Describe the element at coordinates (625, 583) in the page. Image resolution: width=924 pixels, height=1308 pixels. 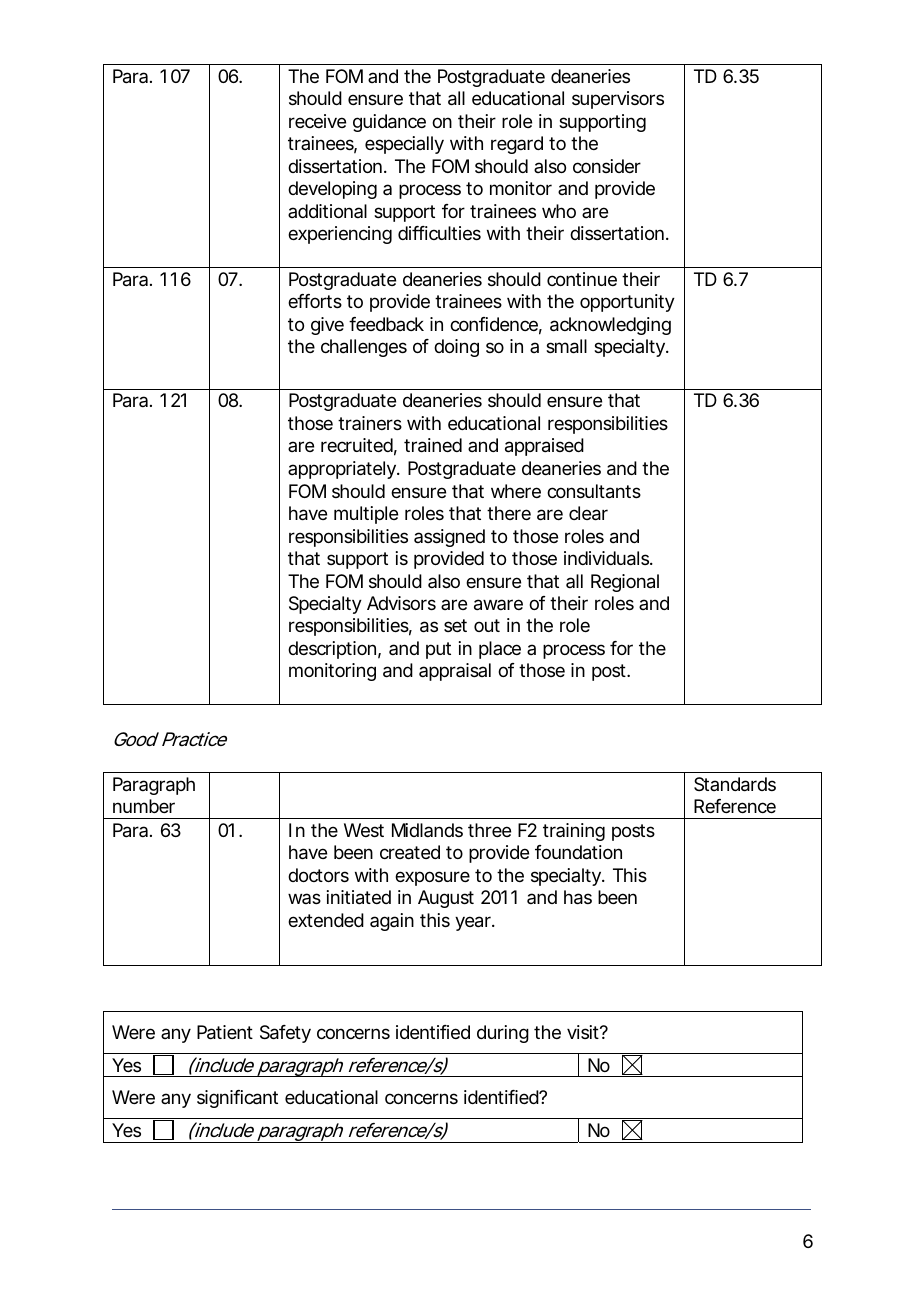
I see `Regional` at that location.
